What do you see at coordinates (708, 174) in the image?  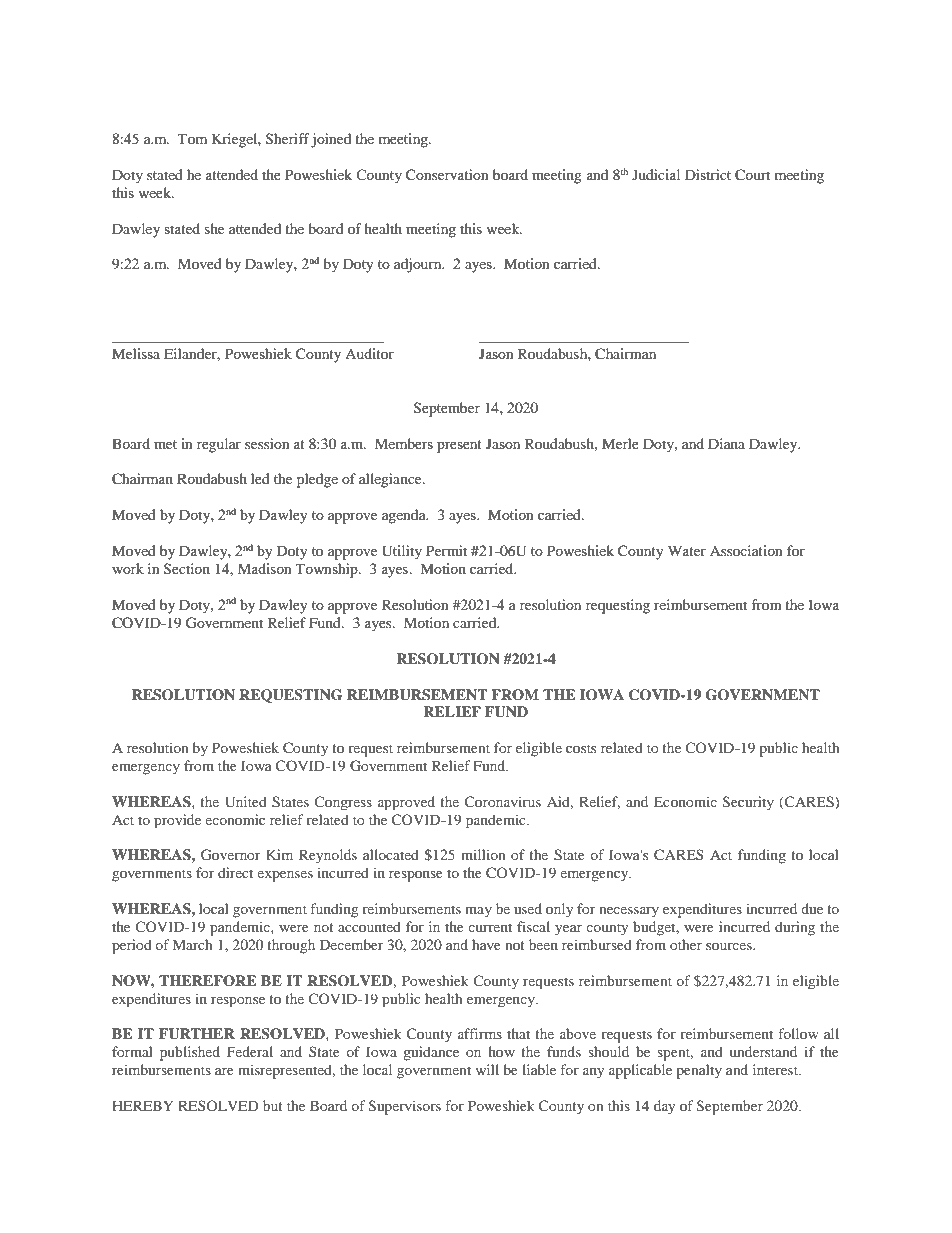 I see `District` at bounding box center [708, 174].
